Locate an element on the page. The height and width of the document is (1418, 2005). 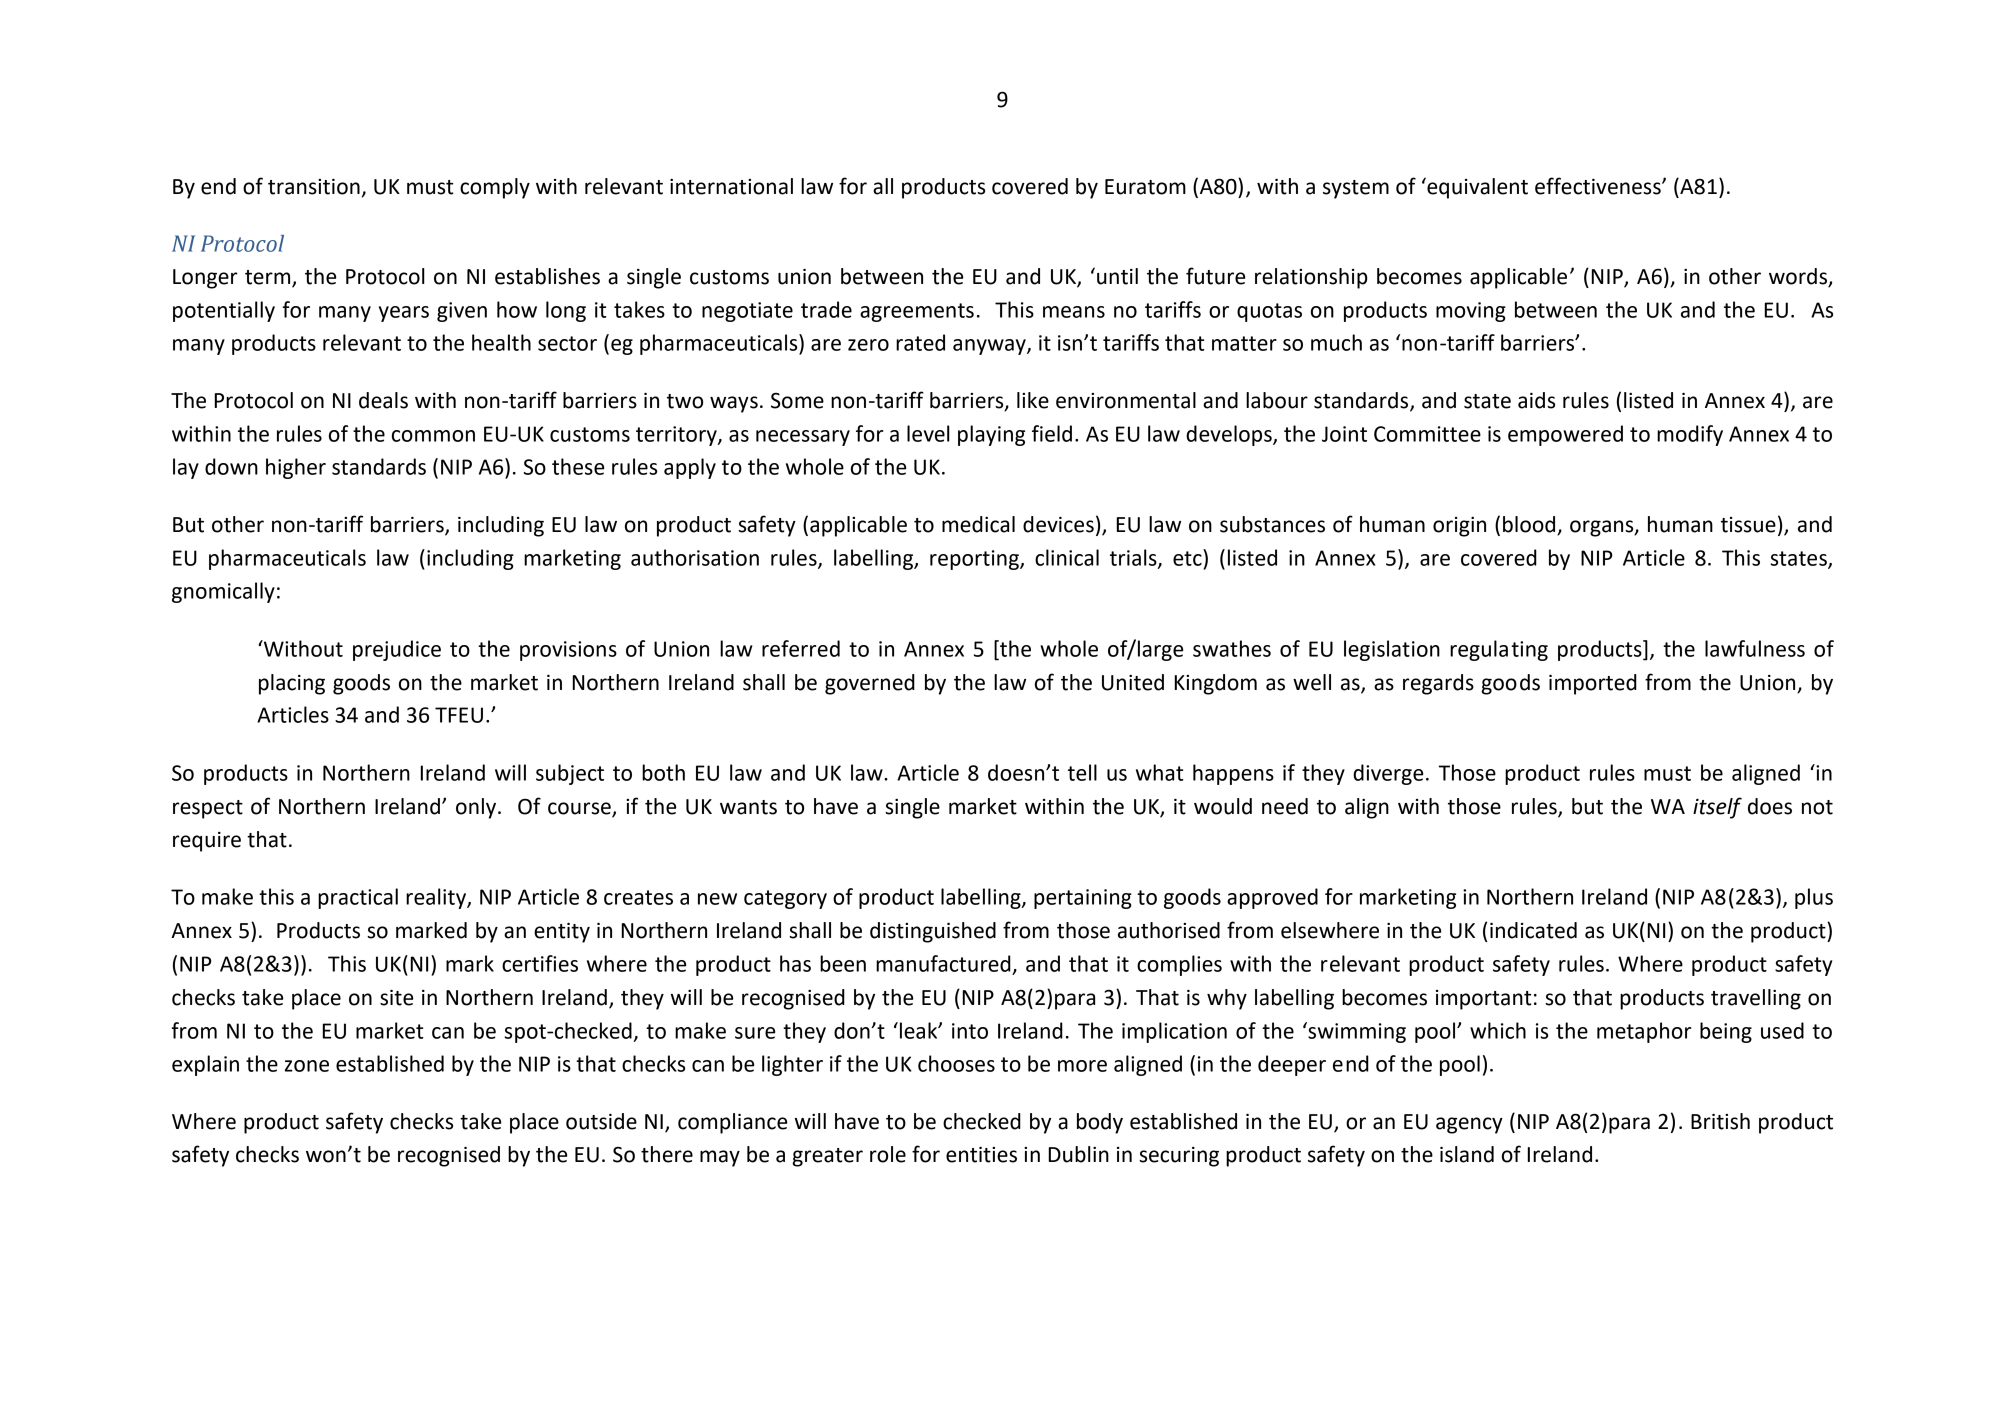
imported is located at coordinates (1593, 684).
